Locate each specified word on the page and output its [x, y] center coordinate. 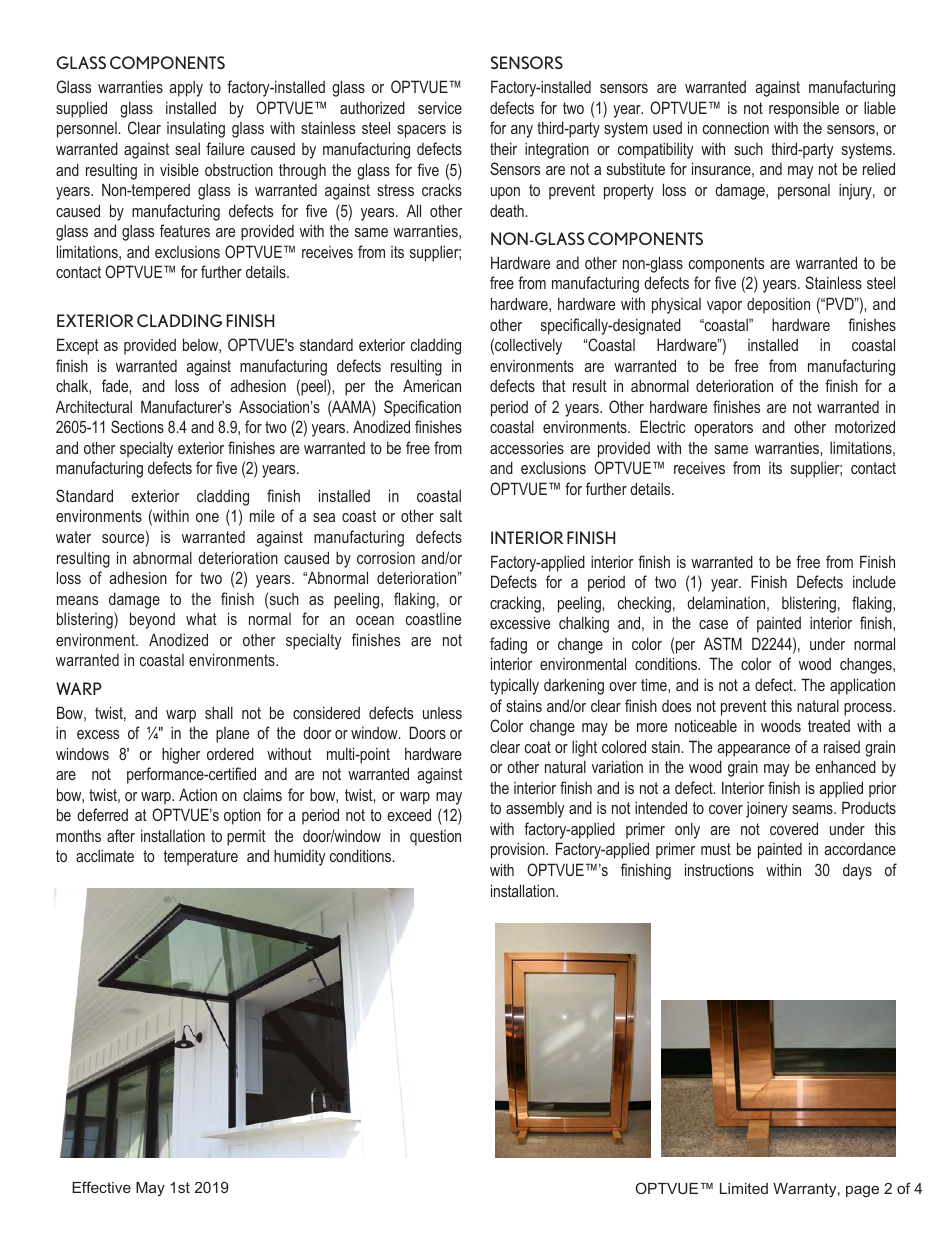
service [440, 107]
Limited [744, 1188]
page [862, 1191]
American [432, 385]
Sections [137, 426]
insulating [196, 129]
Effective [101, 1187]
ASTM [723, 643]
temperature [201, 858]
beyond [152, 620]
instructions [719, 869]
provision [519, 850]
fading [508, 645]
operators [723, 429]
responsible [804, 109]
